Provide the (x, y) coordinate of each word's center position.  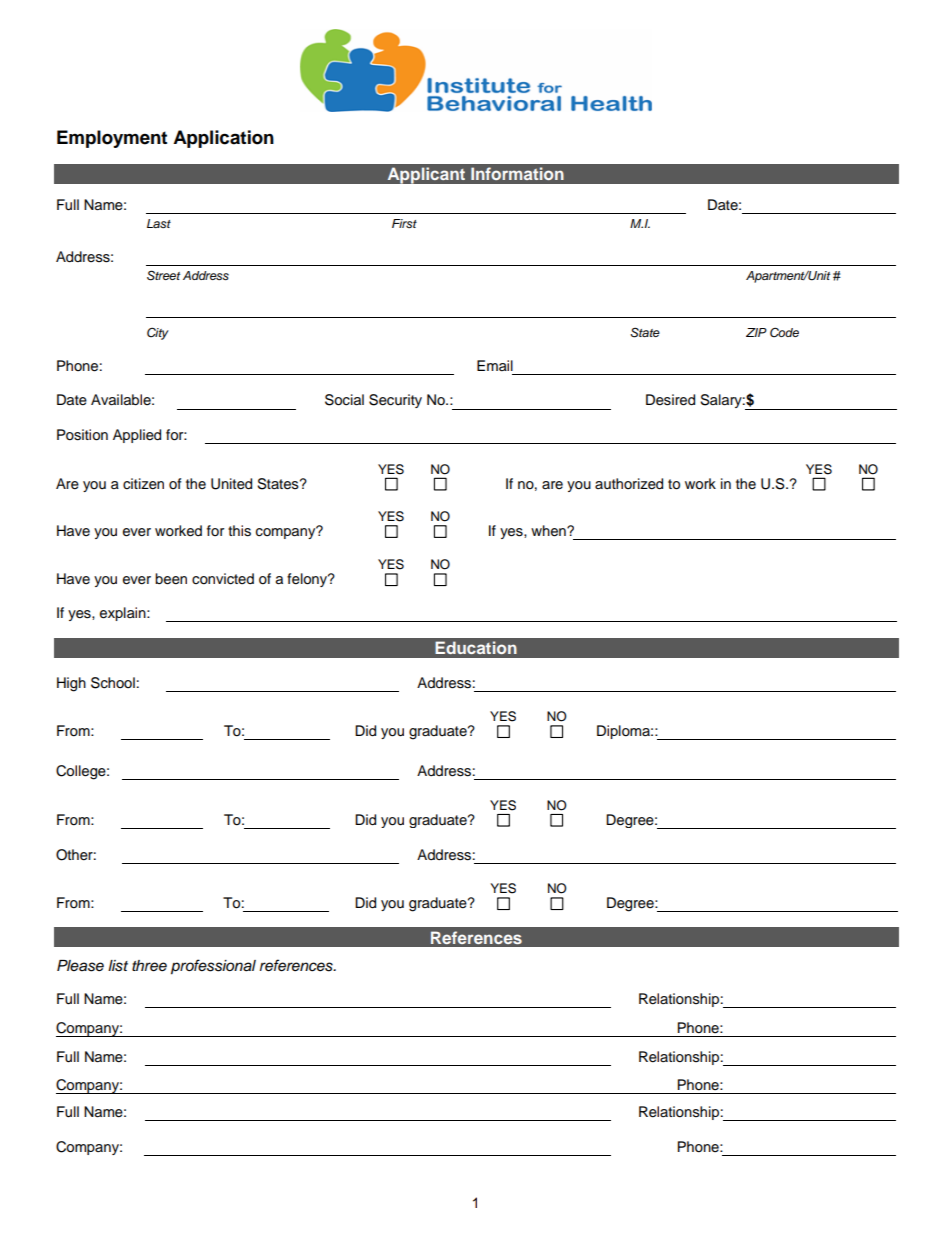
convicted (223, 579)
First (404, 223)
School (113, 683)
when (549, 531)
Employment (112, 139)
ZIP (756, 332)
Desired (670, 400)
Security (395, 401)
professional (213, 967)
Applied (137, 436)
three (149, 966)
